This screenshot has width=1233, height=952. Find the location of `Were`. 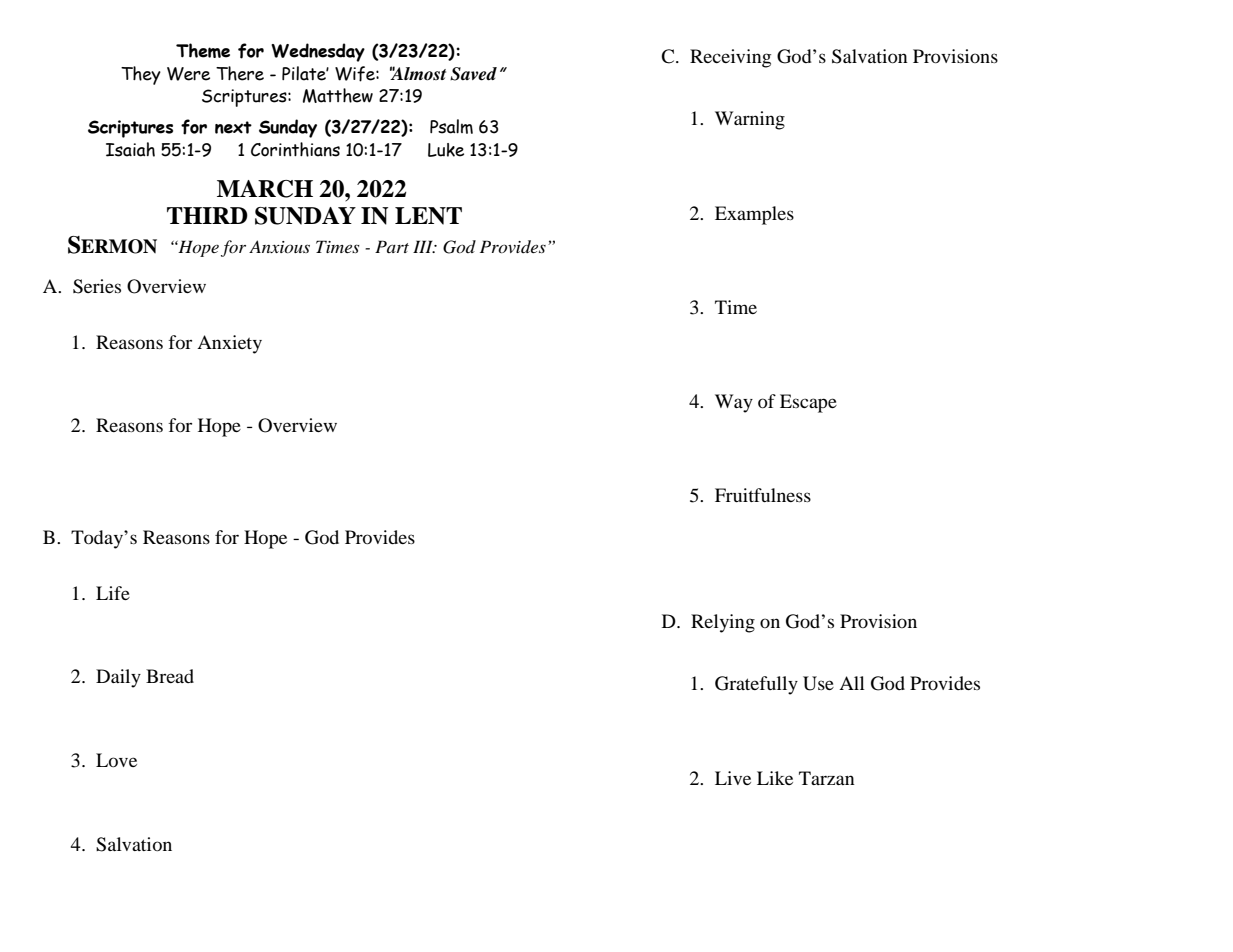

Were is located at coordinates (188, 74).
